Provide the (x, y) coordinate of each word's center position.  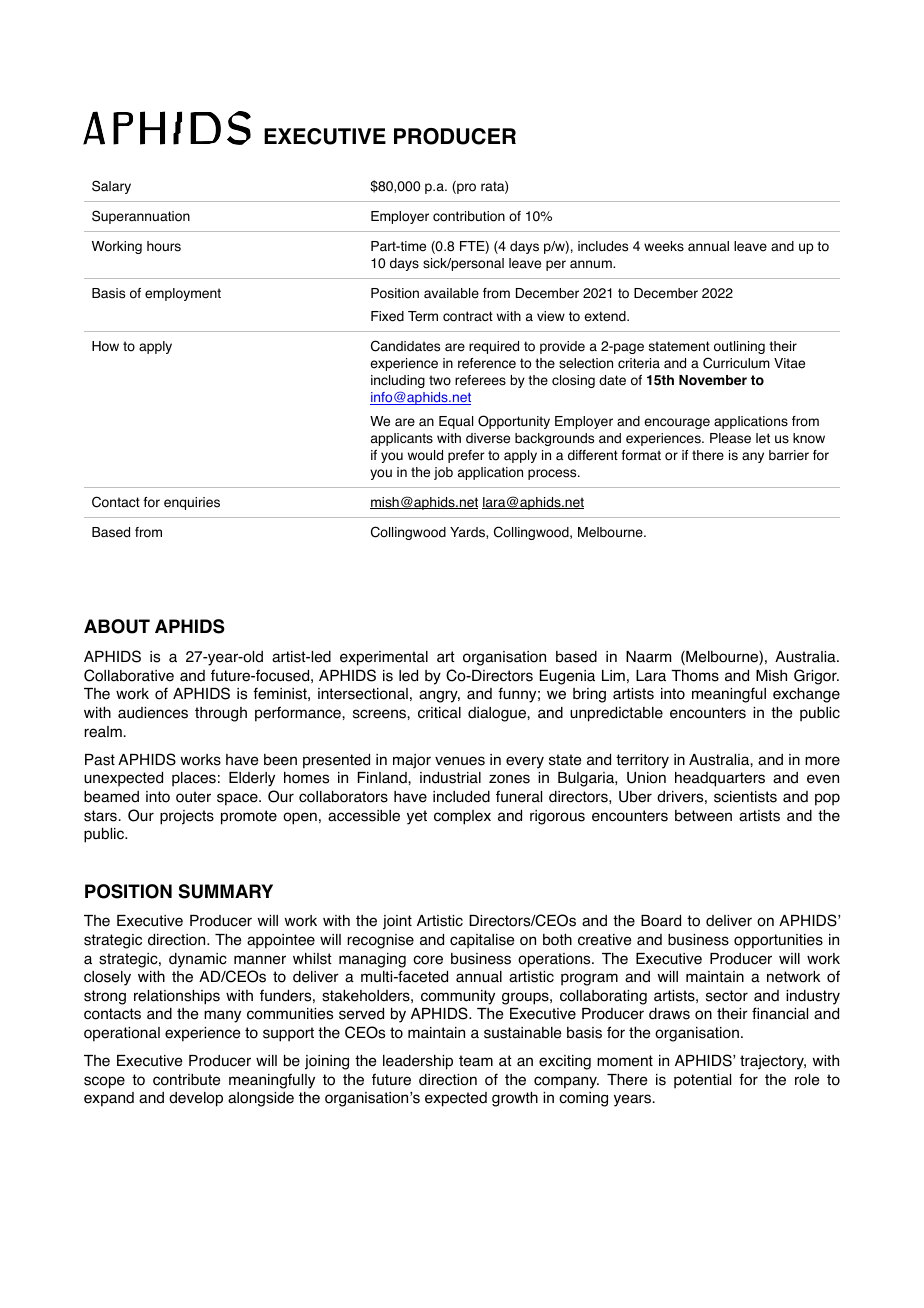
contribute (186, 1080)
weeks (664, 246)
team (476, 1061)
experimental (384, 658)
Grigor (816, 677)
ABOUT (117, 626)
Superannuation (141, 217)
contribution (469, 216)
